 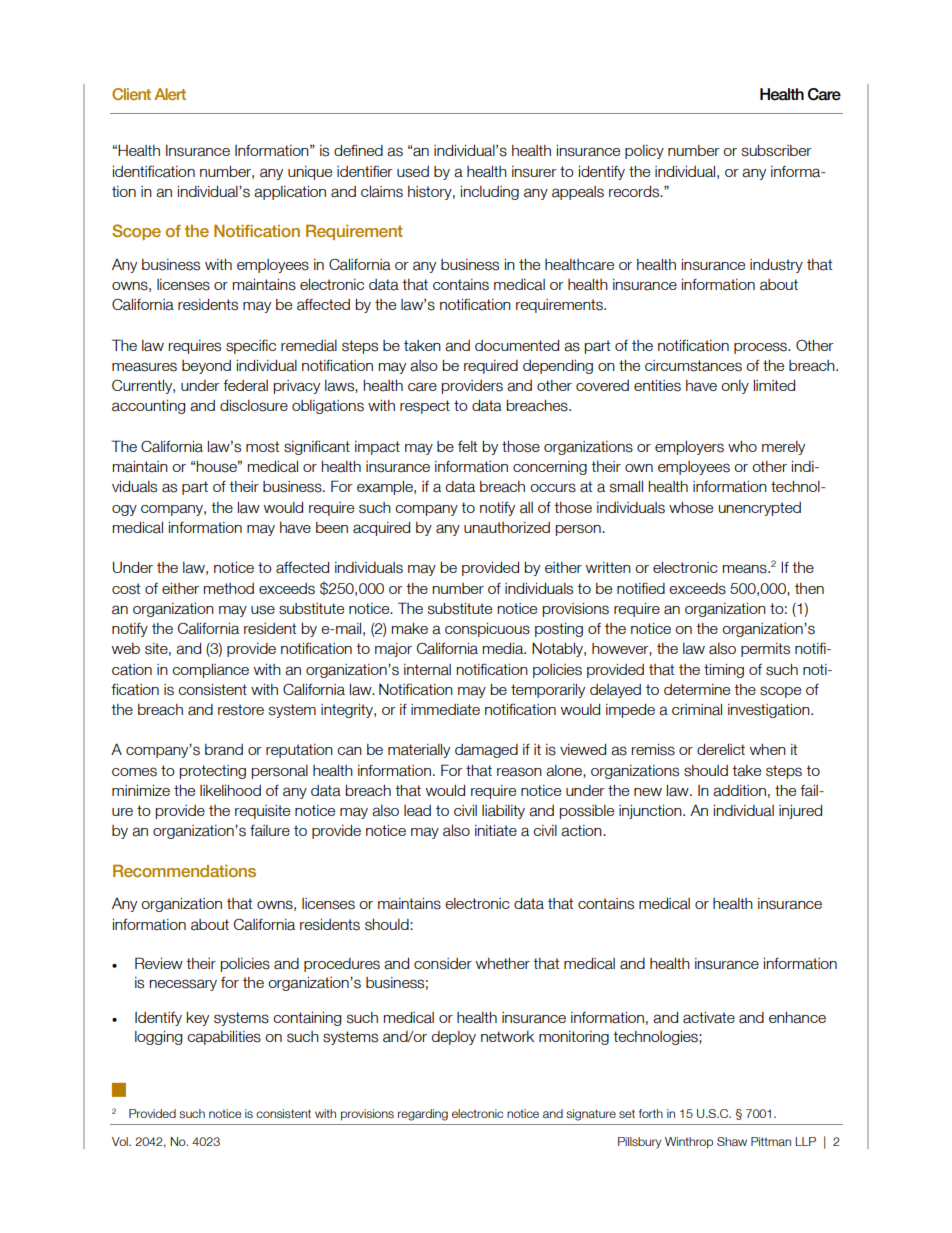 I want to click on regarding, so click(x=423, y=1115).
